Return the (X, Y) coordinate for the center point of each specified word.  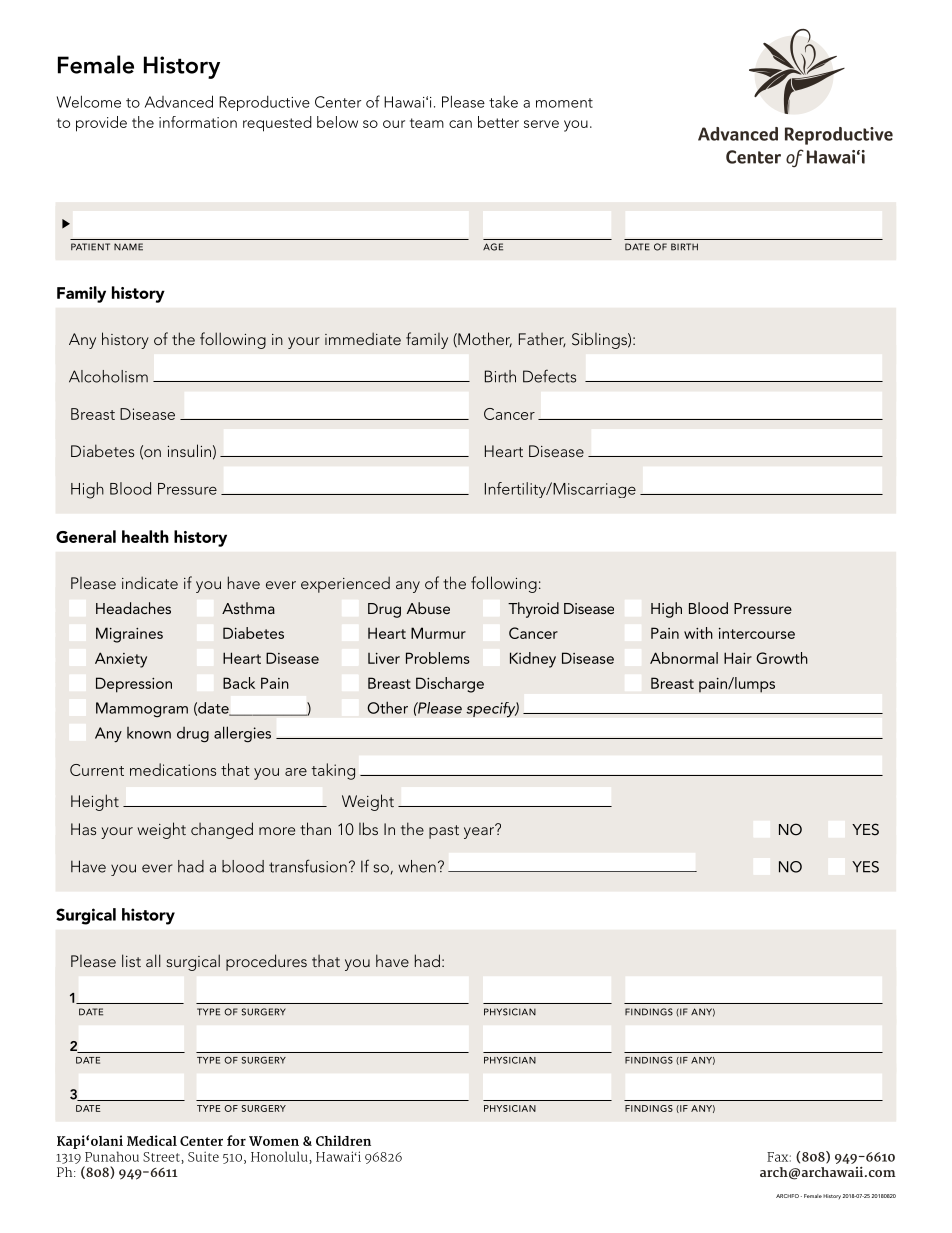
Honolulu (280, 1157)
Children (343, 1140)
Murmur (438, 633)
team (427, 123)
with (698, 633)
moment (564, 103)
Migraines (129, 635)
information (198, 122)
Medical (152, 1140)
